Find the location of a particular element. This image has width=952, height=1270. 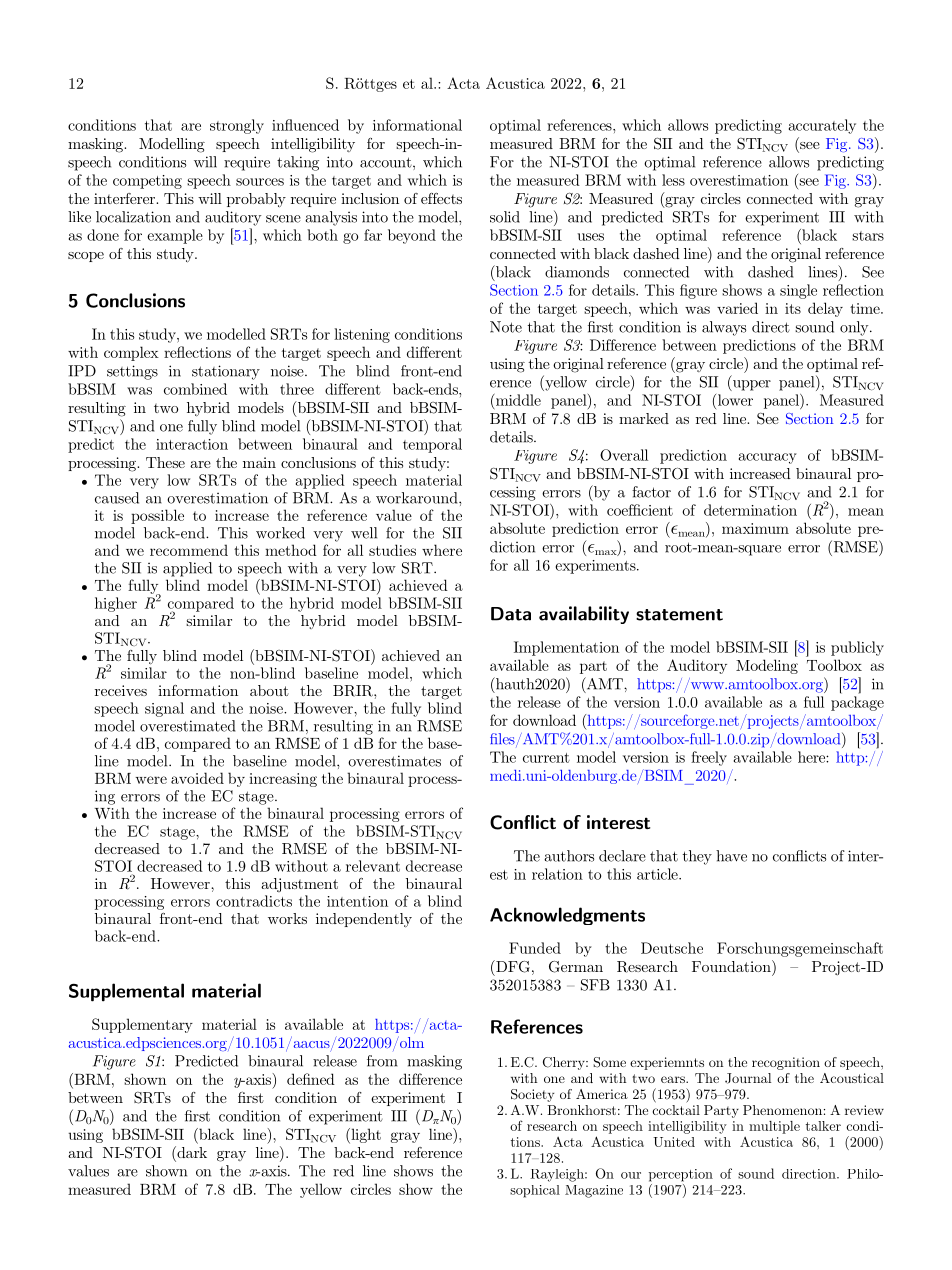

publicly is located at coordinates (857, 648).
